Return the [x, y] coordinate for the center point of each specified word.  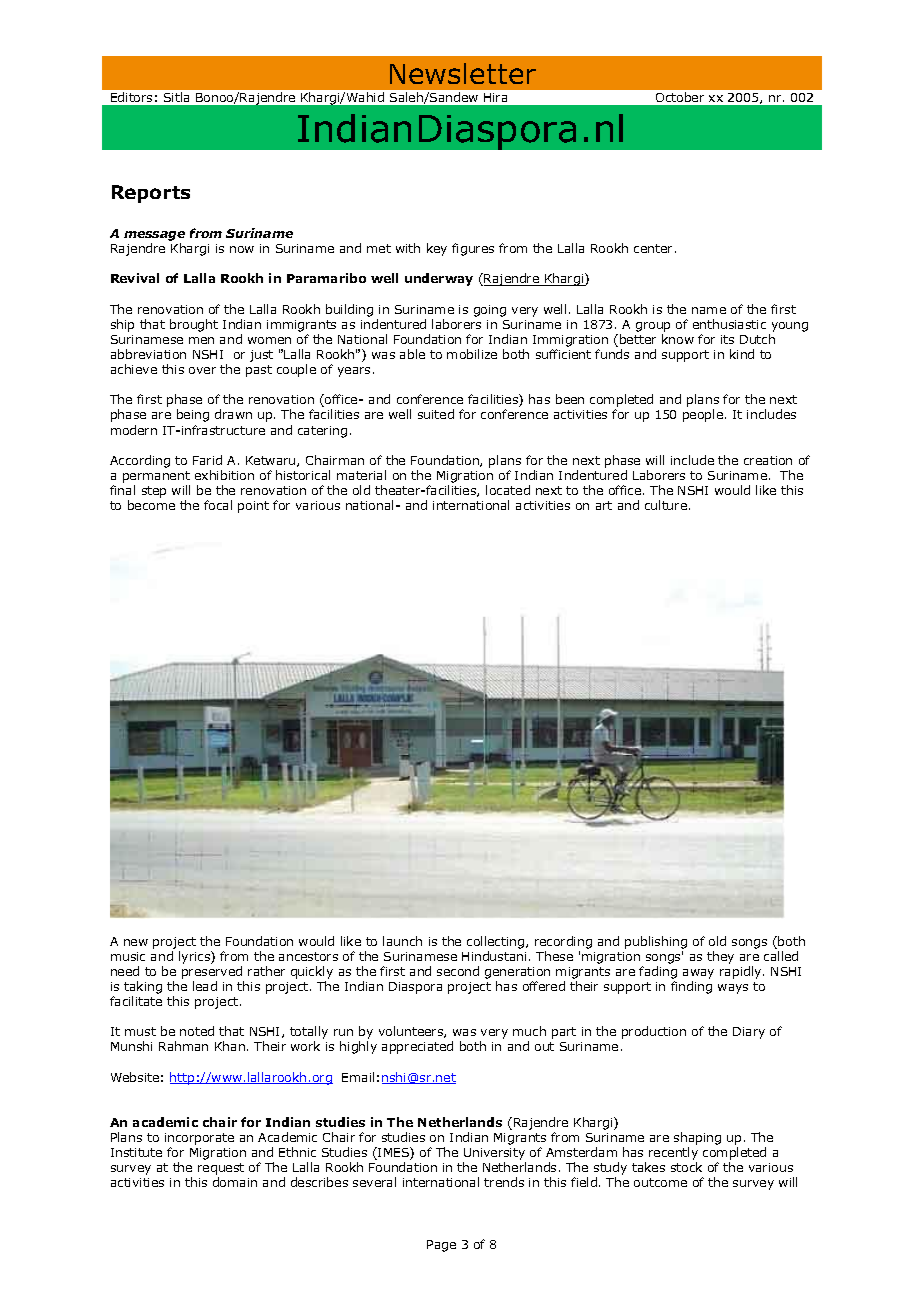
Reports [151, 194]
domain [235, 1182]
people [703, 415]
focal [218, 505]
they [720, 957]
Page [441, 1246]
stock [686, 1167]
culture [666, 505]
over [202, 370]
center [653, 248]
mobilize [472, 354]
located [508, 490]
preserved [212, 972]
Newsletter [463, 73]
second [458, 971]
